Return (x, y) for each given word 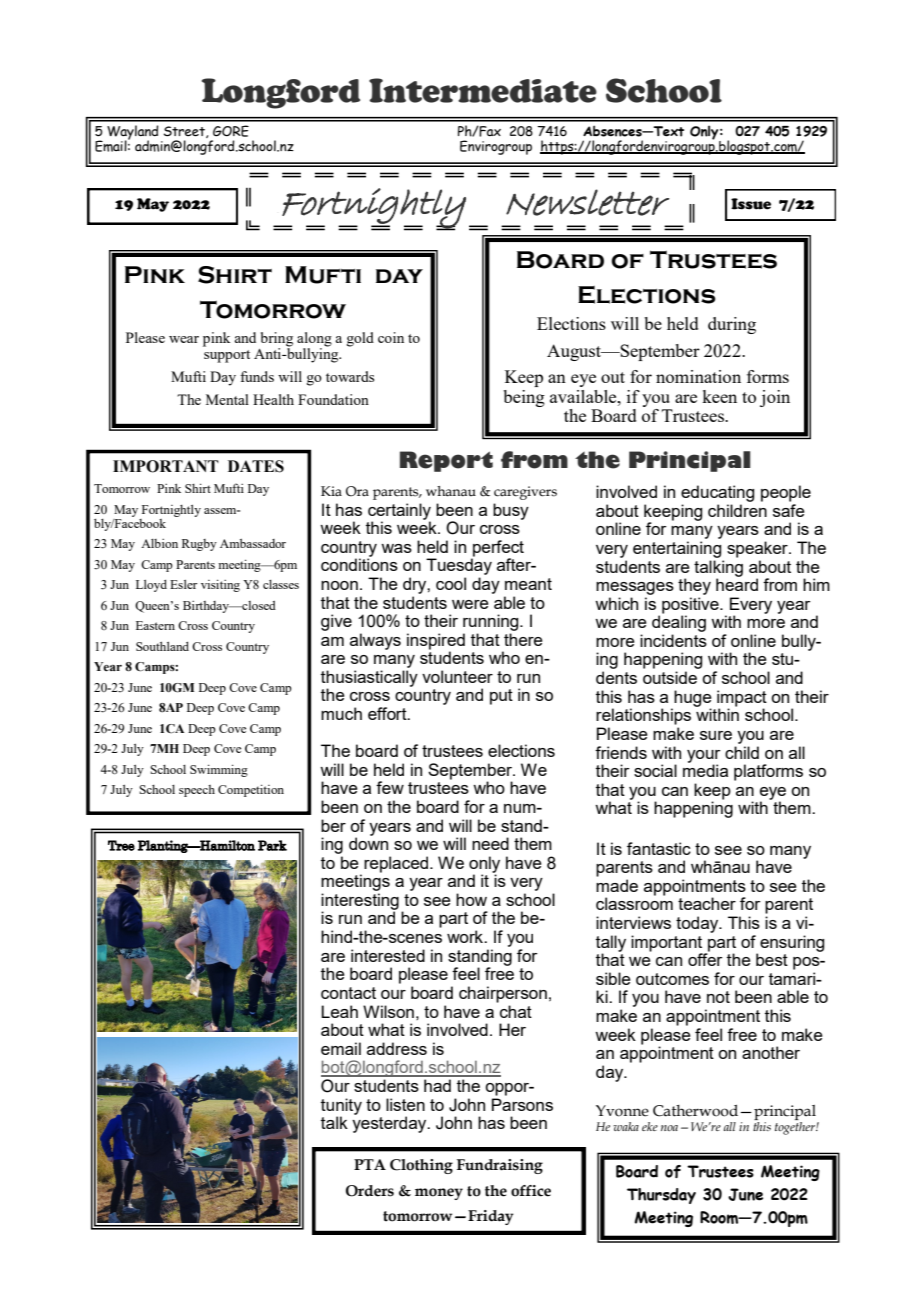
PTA (370, 1164)
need (490, 843)
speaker (758, 549)
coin (391, 337)
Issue (751, 204)
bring (277, 339)
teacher (707, 903)
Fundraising (500, 1166)
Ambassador (253, 543)
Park (272, 845)
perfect (497, 549)
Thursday (661, 1196)
